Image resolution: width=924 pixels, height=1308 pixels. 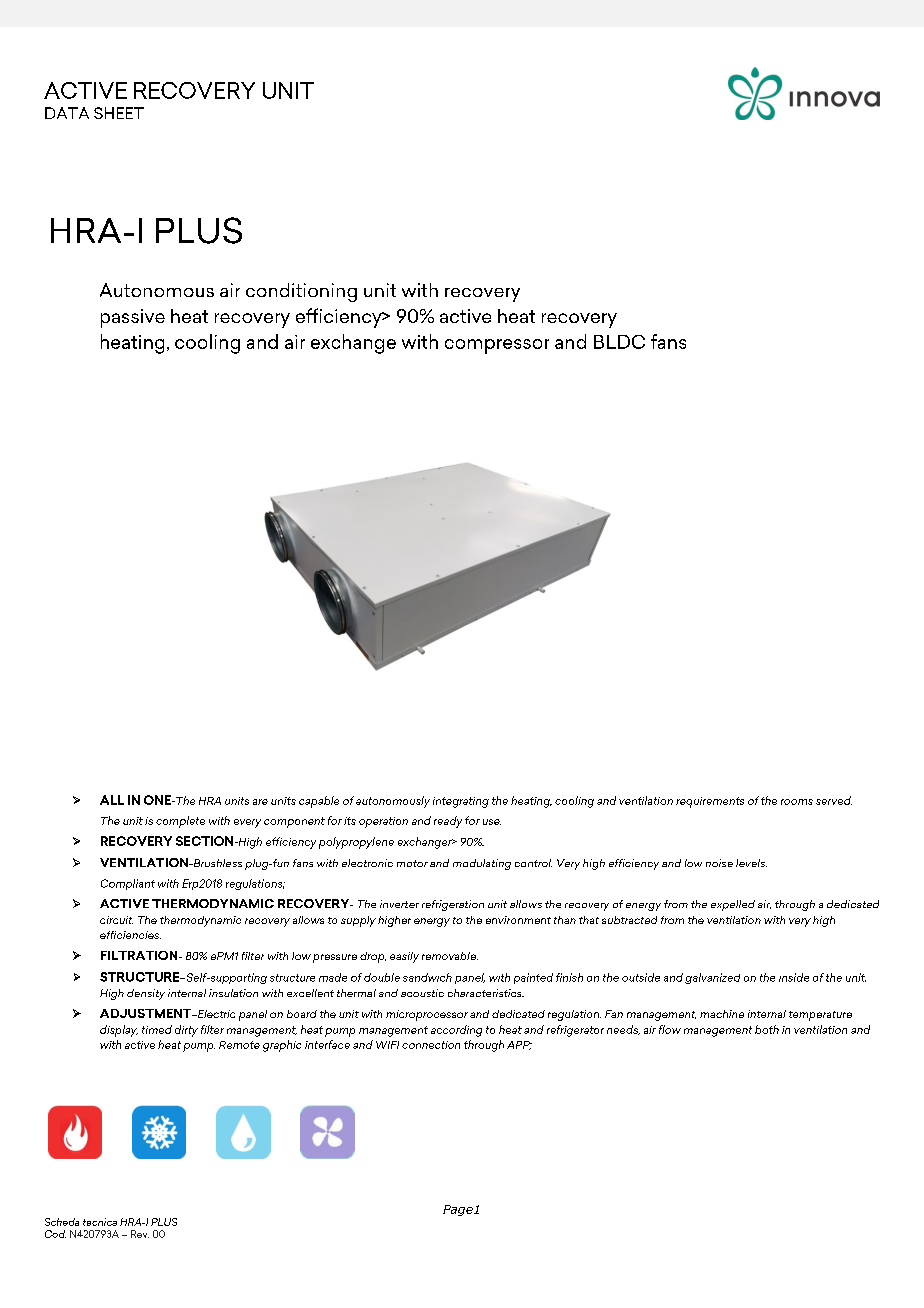 I want to click on conditioning, so click(x=301, y=292).
